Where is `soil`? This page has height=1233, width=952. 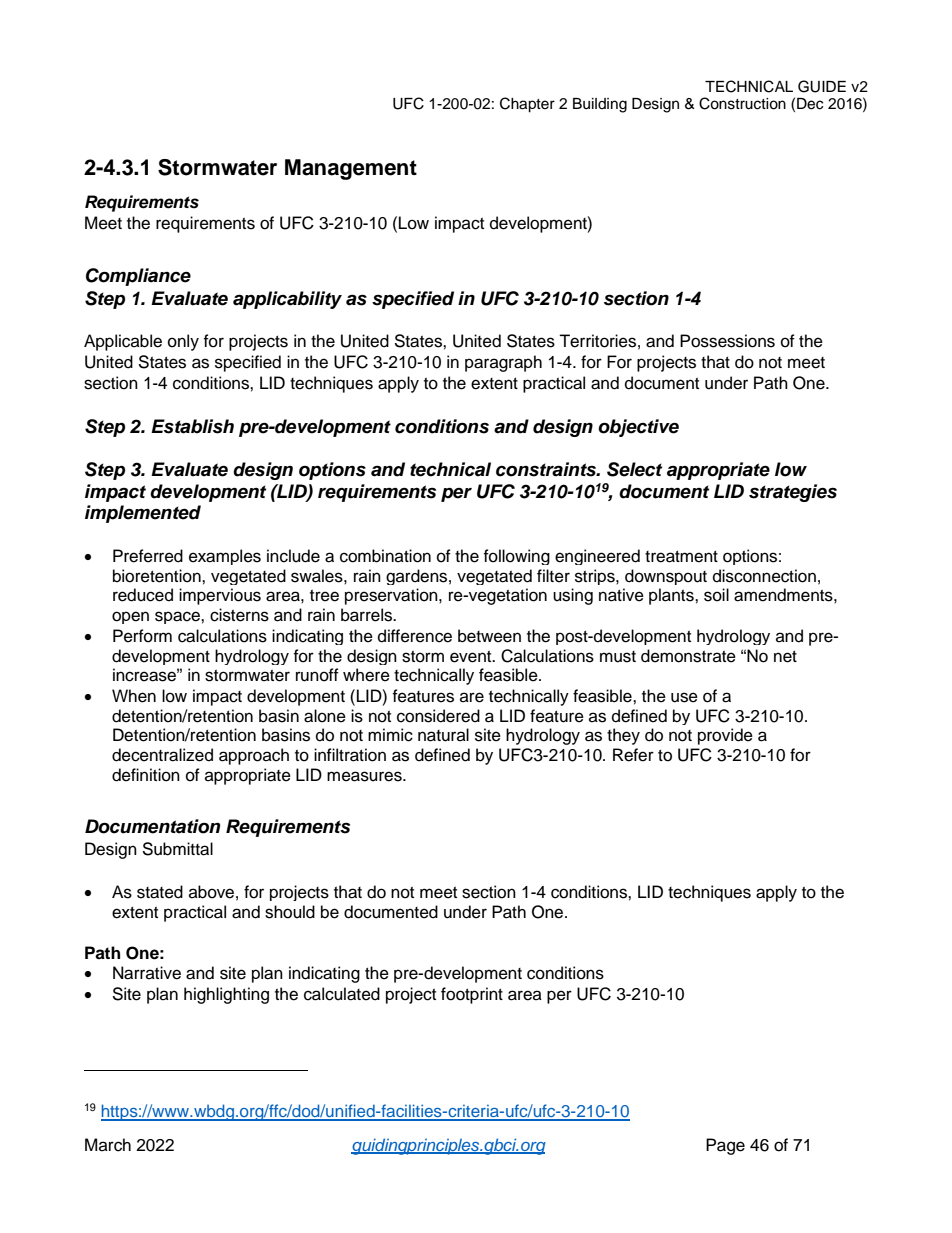
soil is located at coordinates (716, 595).
